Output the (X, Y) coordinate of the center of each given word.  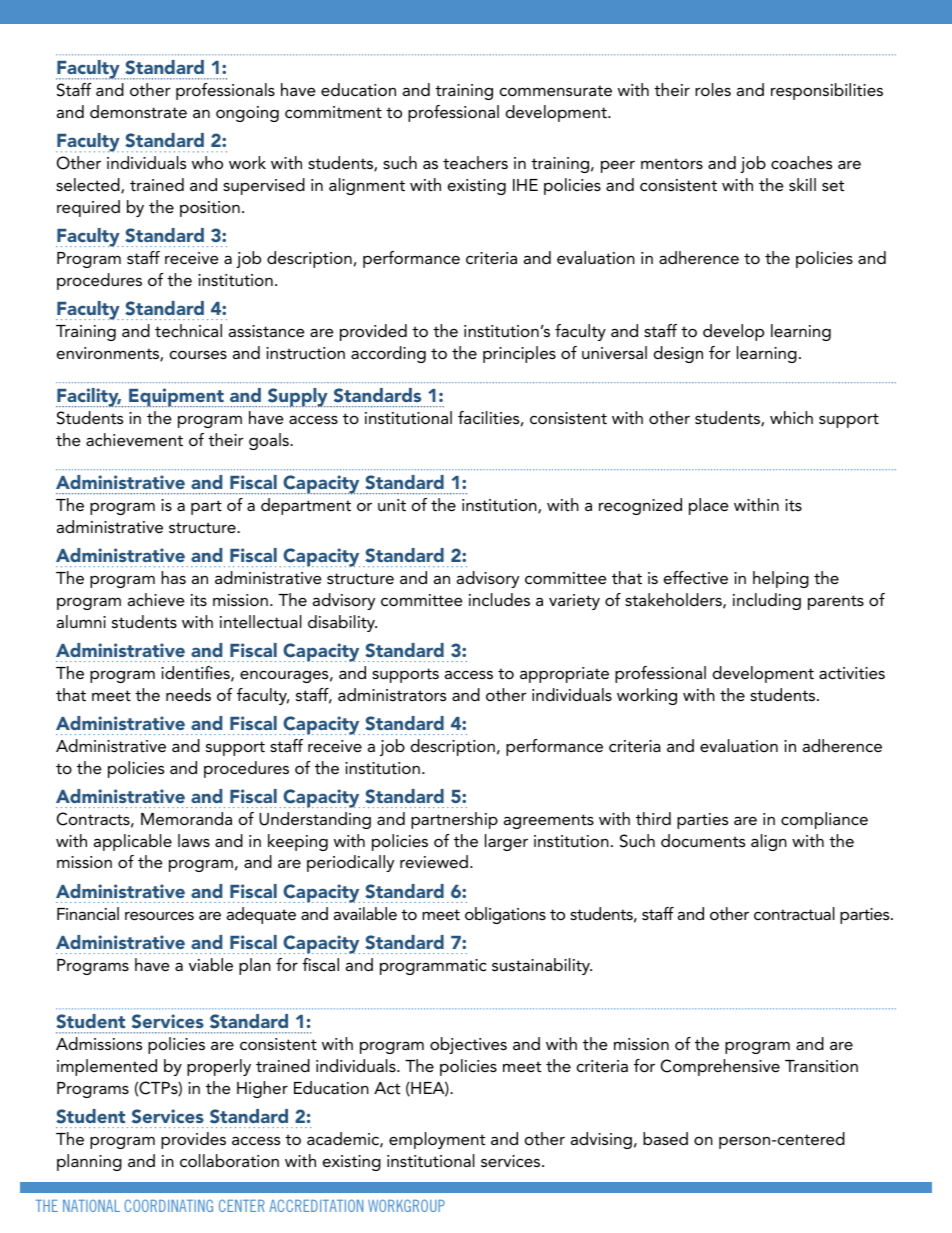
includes (499, 599)
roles (713, 89)
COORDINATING (168, 1205)
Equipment (177, 398)
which (791, 417)
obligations (505, 915)
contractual (794, 913)
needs (188, 694)
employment (437, 1140)
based (665, 1138)
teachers (475, 162)
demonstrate (138, 111)
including (767, 601)
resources (159, 915)
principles (519, 354)
